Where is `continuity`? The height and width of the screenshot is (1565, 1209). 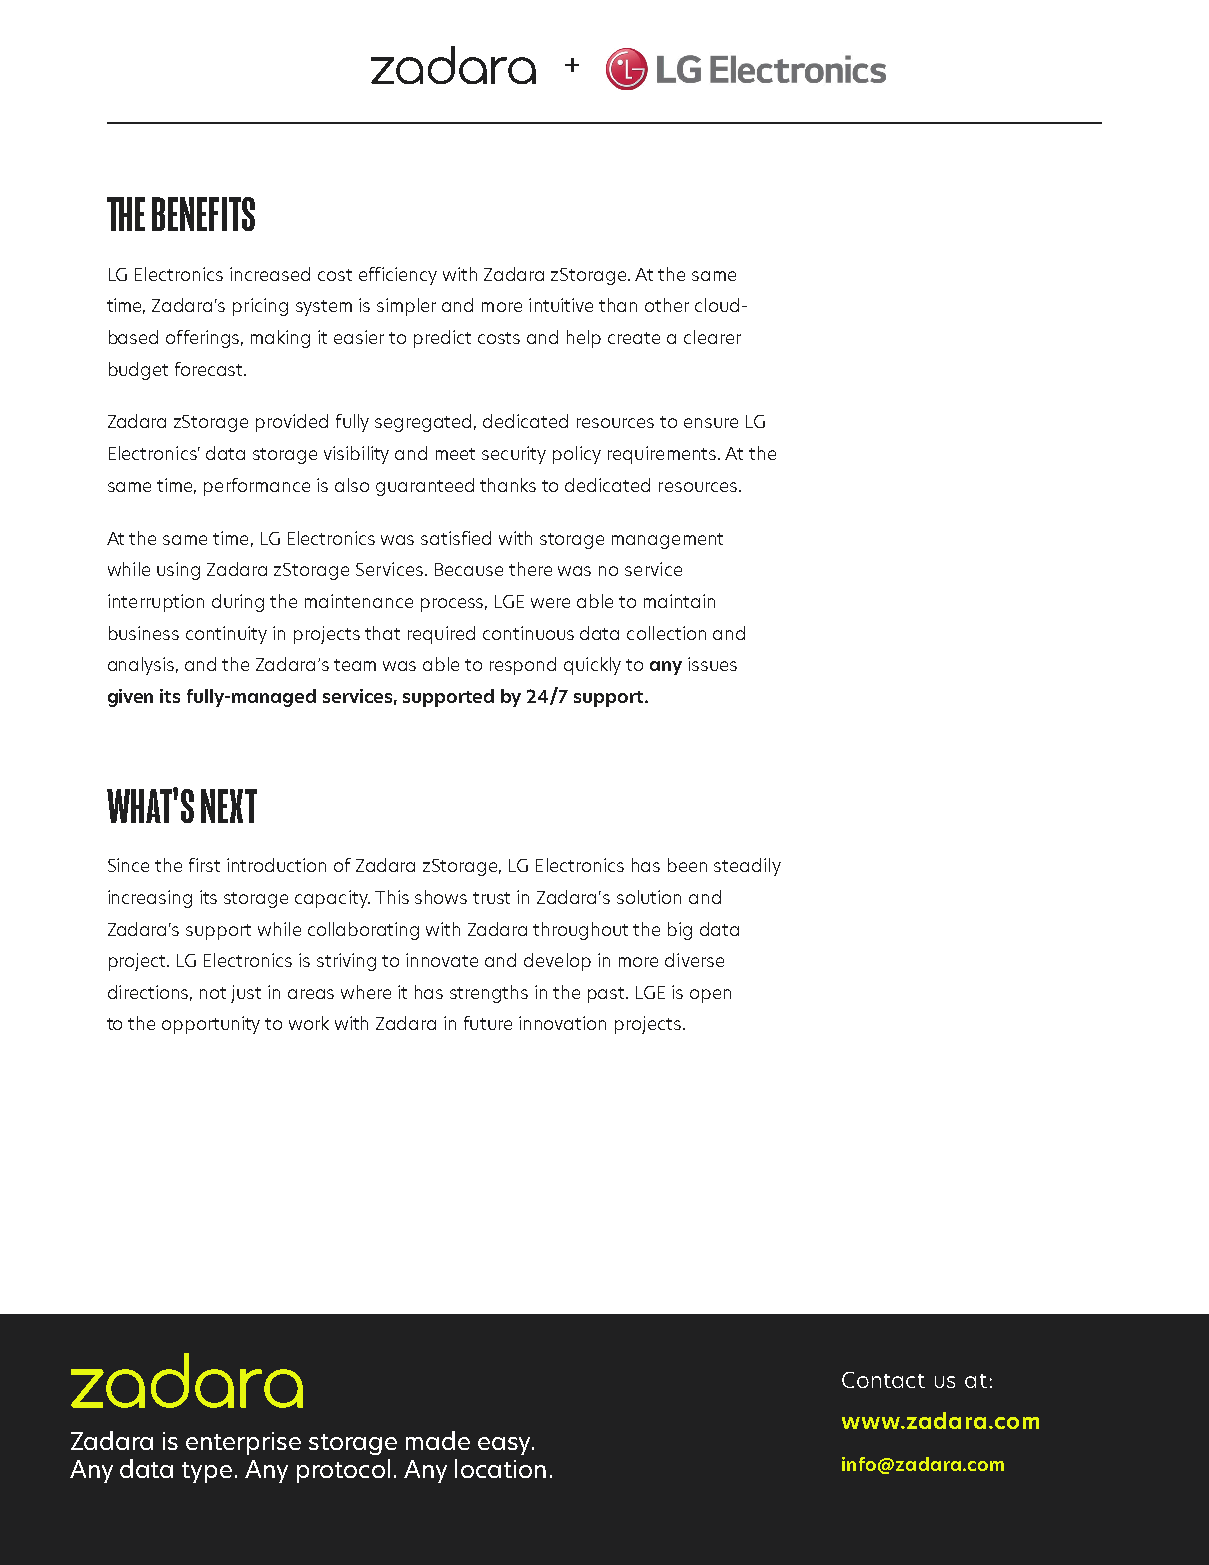
continuity is located at coordinates (226, 635).
